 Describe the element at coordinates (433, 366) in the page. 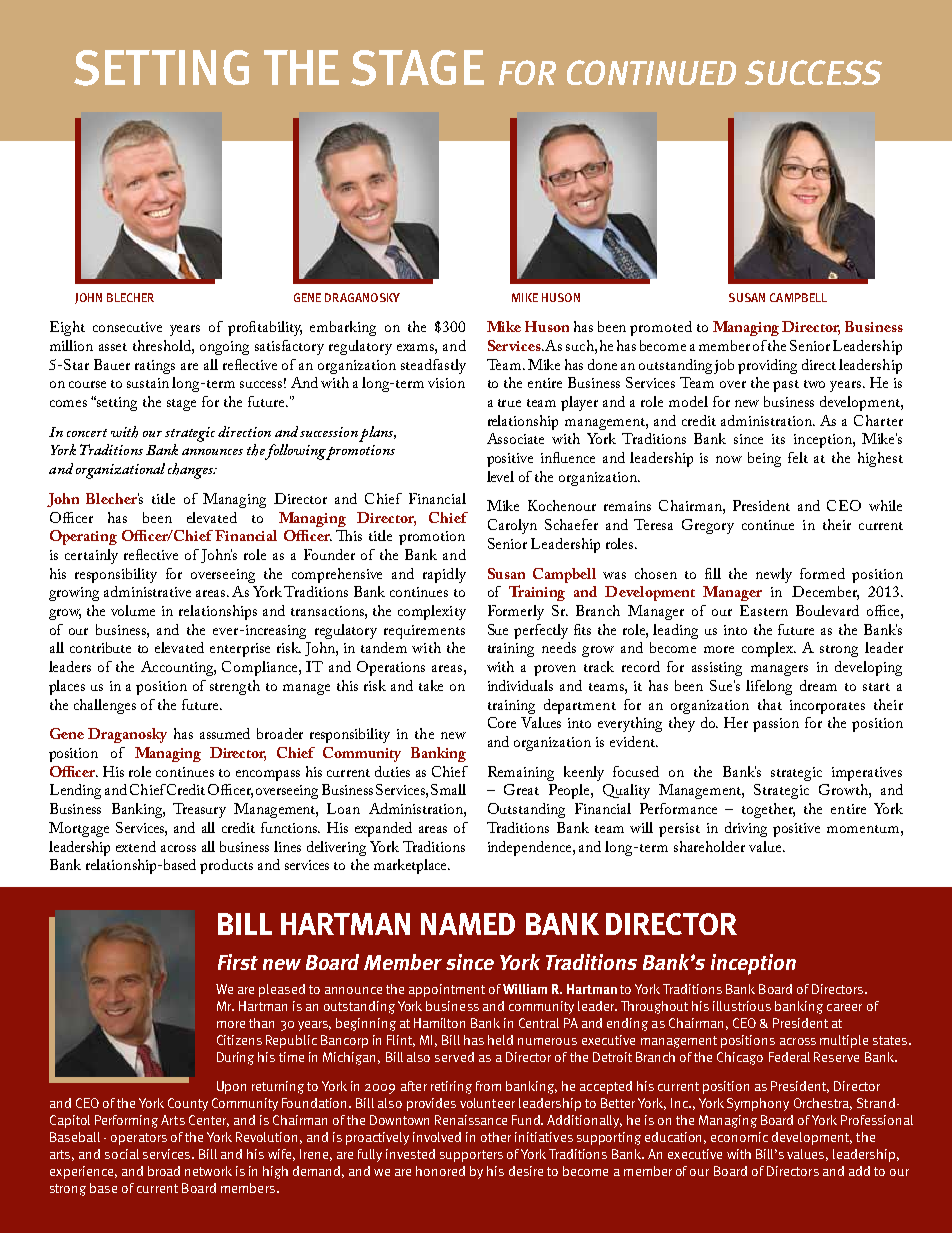

I see `steadfastly` at that location.
